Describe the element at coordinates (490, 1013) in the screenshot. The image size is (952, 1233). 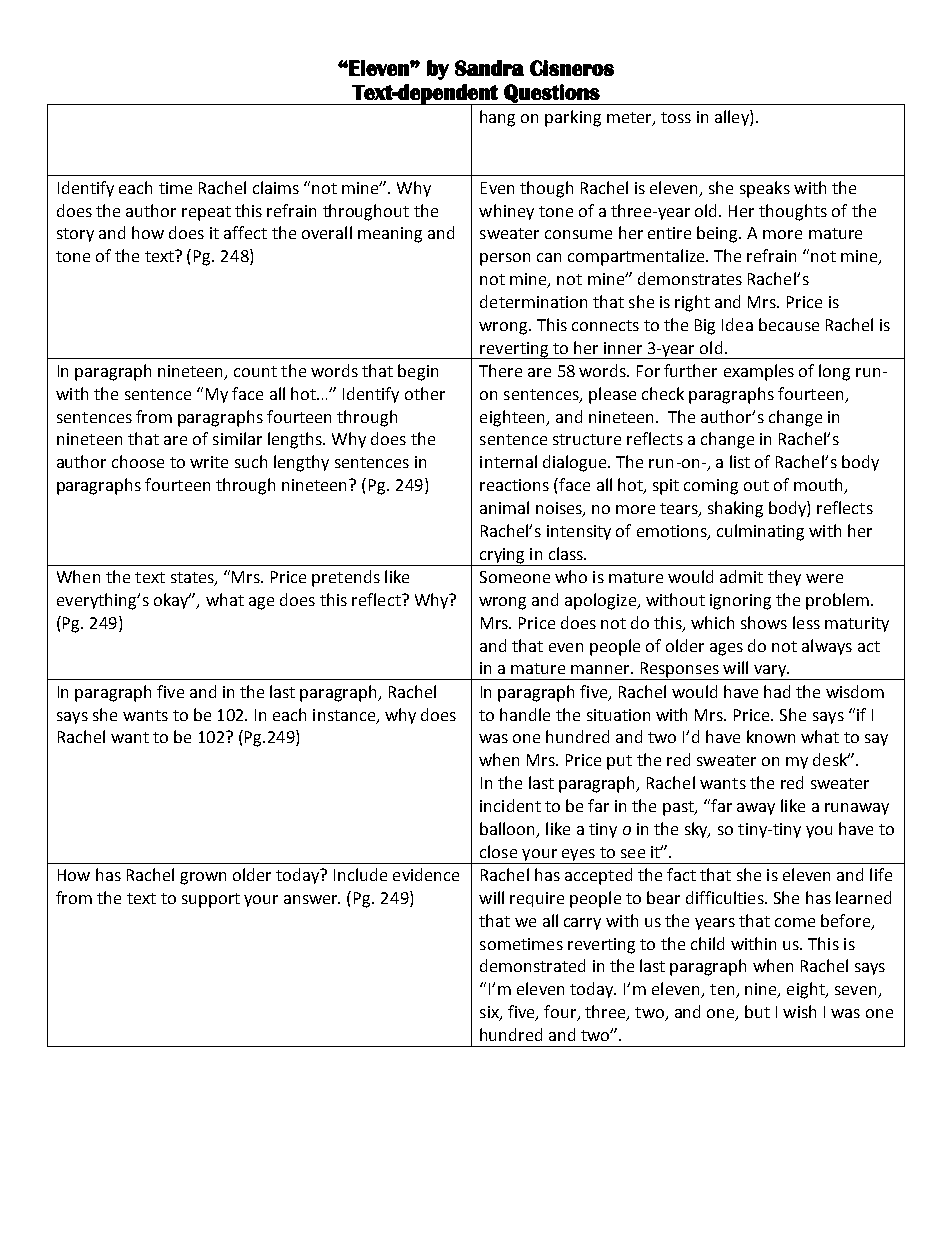
I see `six` at that location.
